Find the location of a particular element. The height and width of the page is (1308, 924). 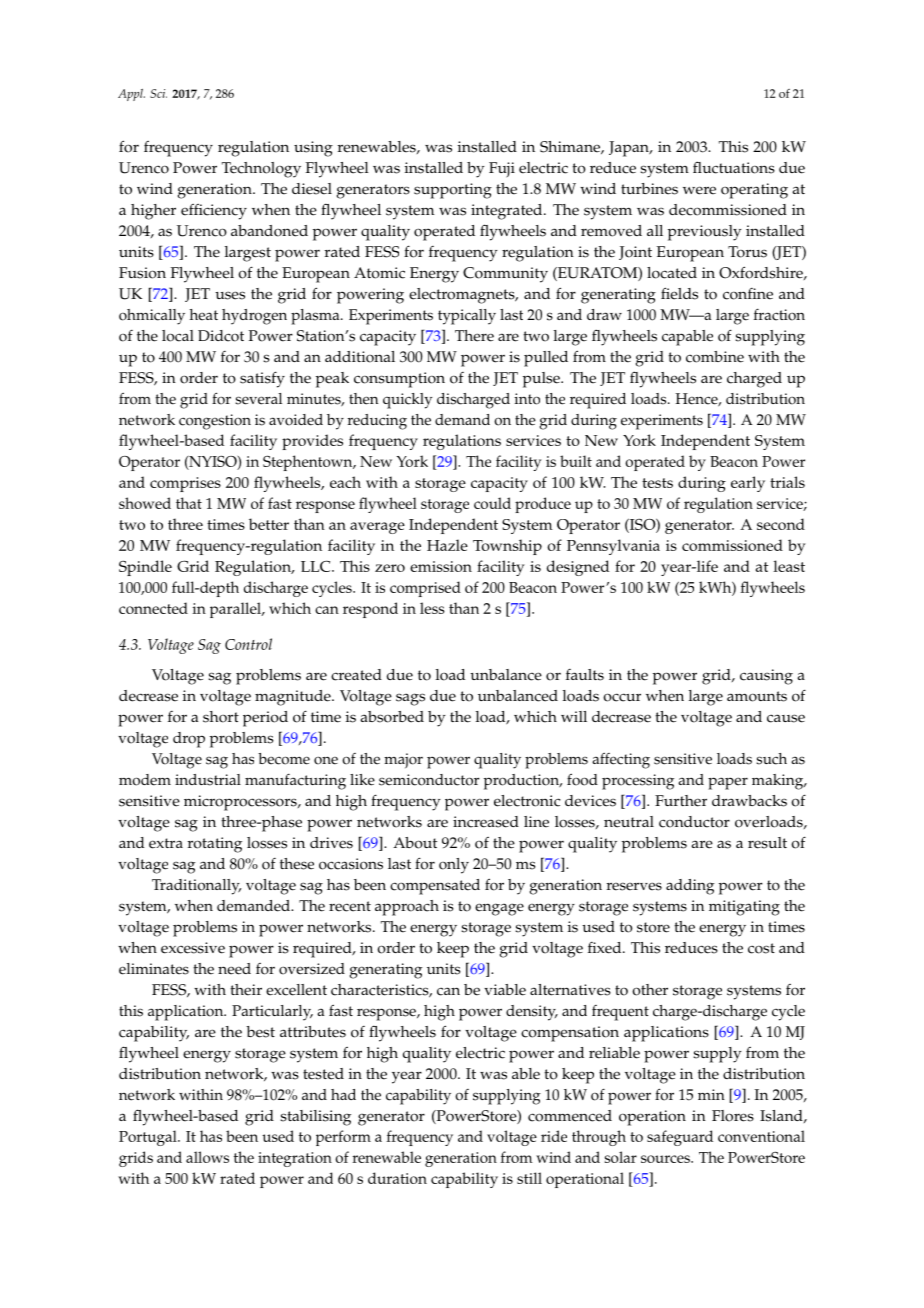

fluctuations is located at coordinates (734, 167).
